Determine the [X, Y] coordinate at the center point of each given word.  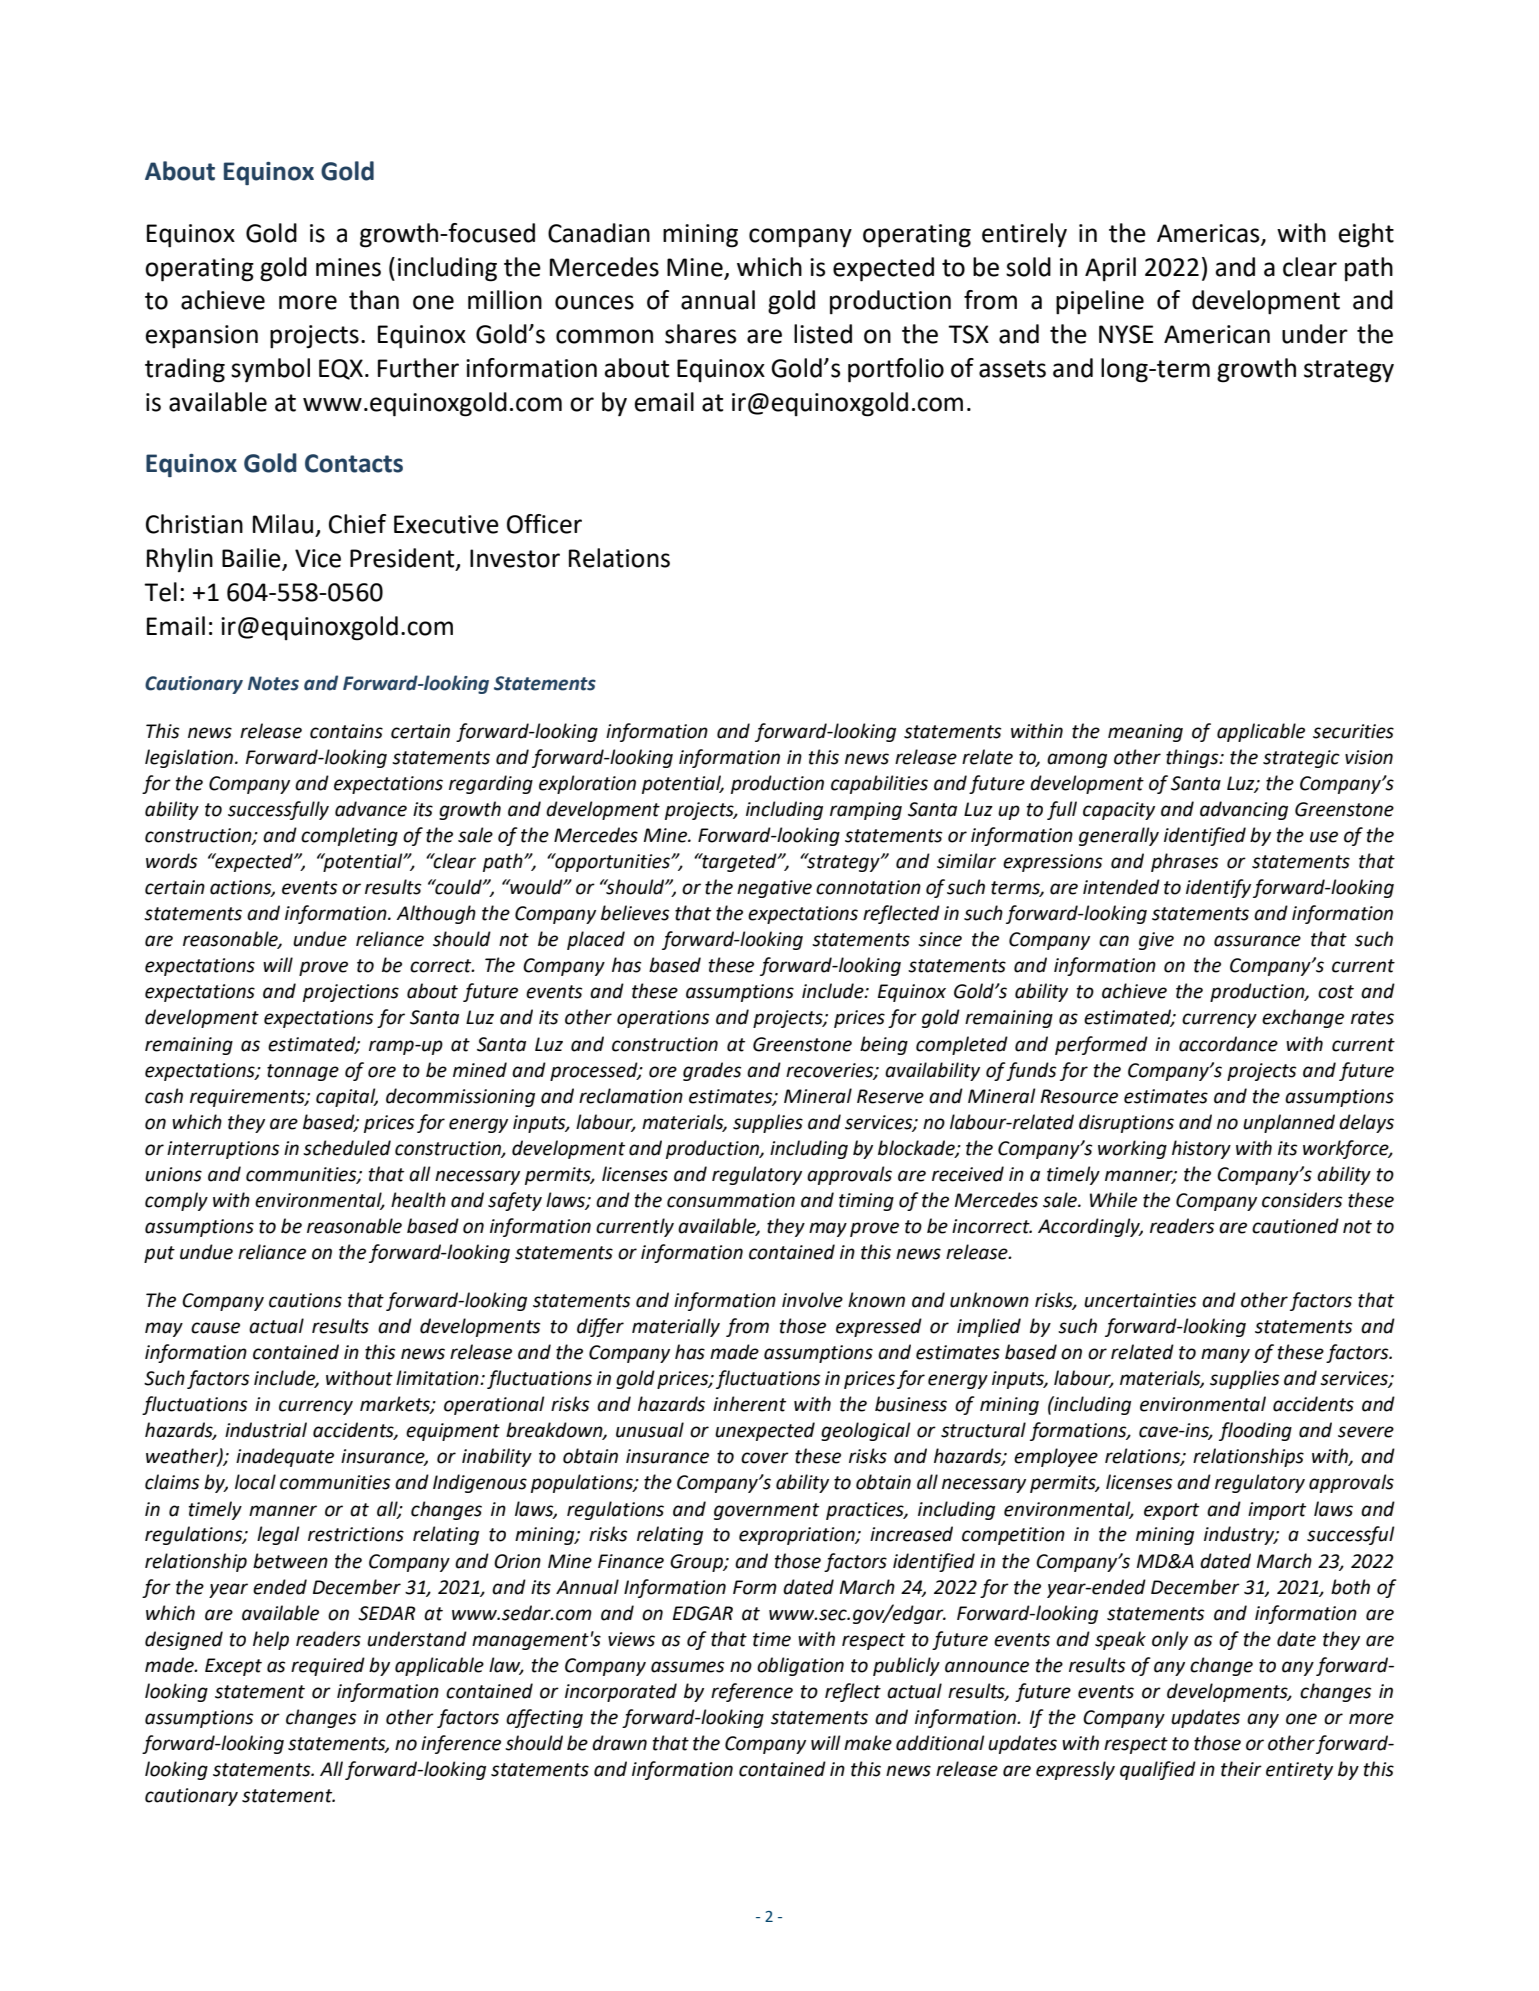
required [328, 1666]
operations [663, 1019]
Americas [1209, 234]
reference [752, 1692]
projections [351, 993]
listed [823, 334]
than [374, 300]
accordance [1228, 1044]
